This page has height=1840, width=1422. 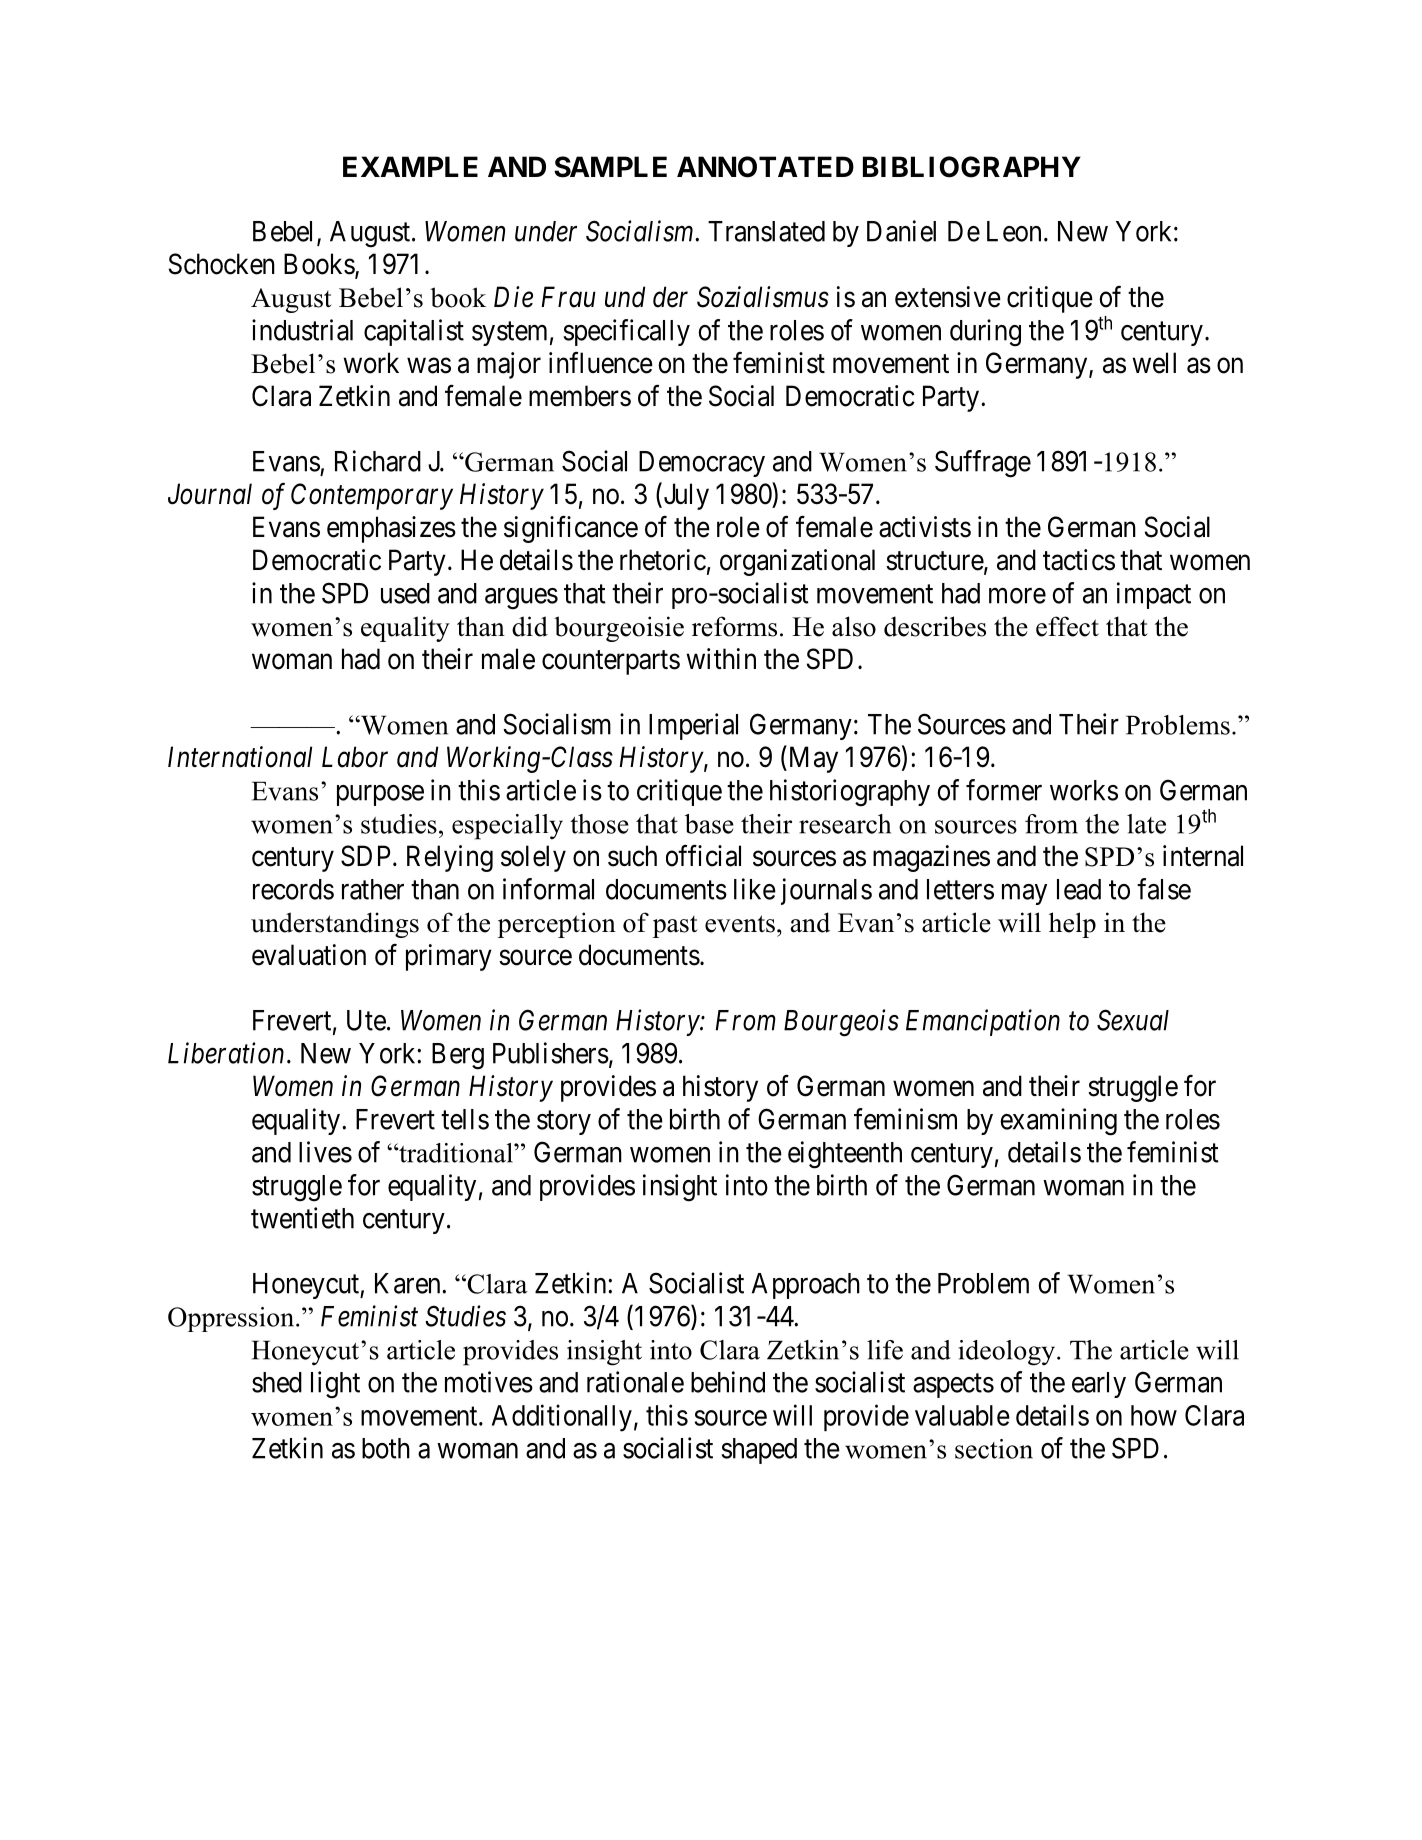 I want to click on used, so click(x=405, y=593).
